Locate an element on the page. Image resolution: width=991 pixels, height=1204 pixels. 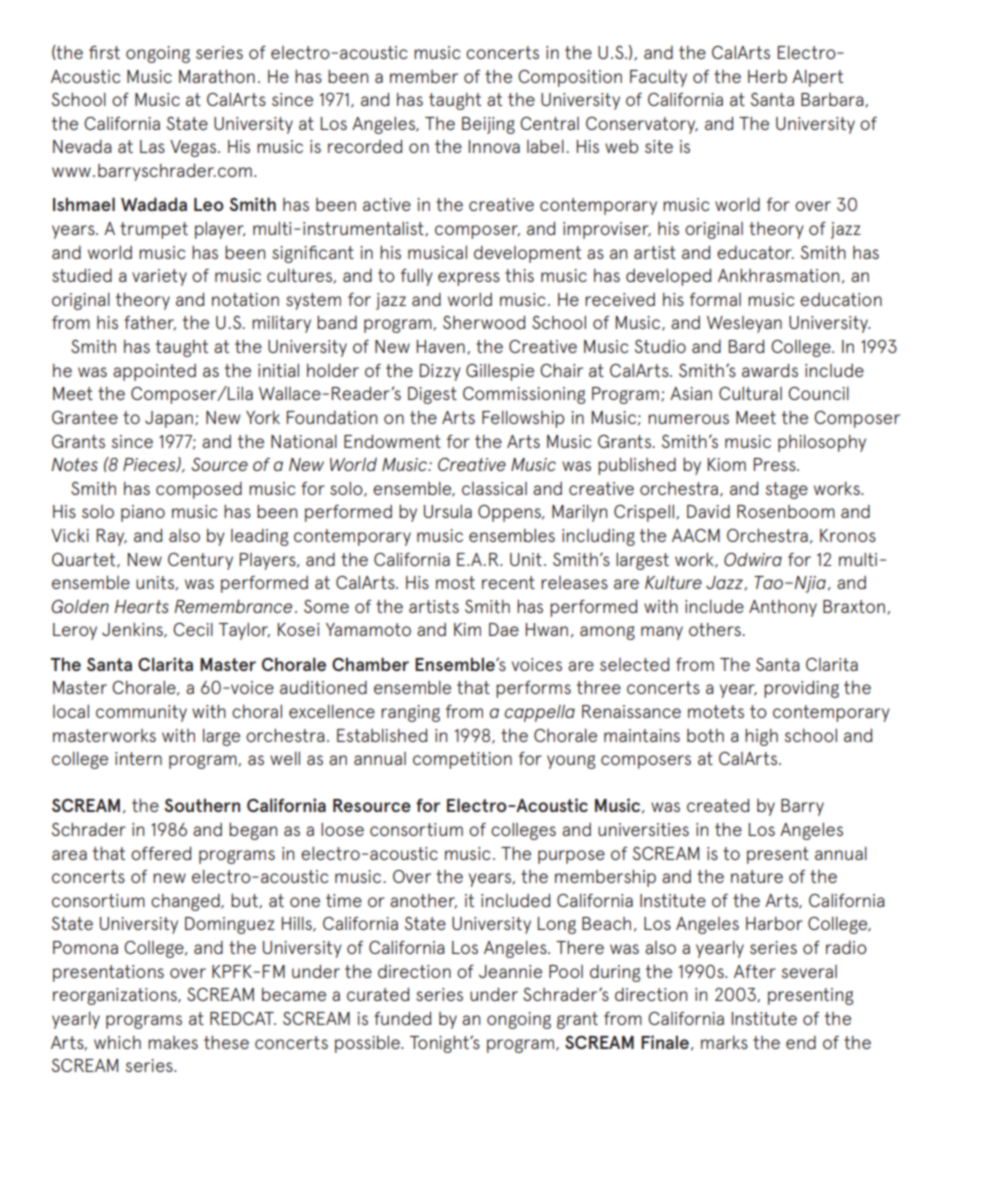
ranging is located at coordinates (410, 713).
